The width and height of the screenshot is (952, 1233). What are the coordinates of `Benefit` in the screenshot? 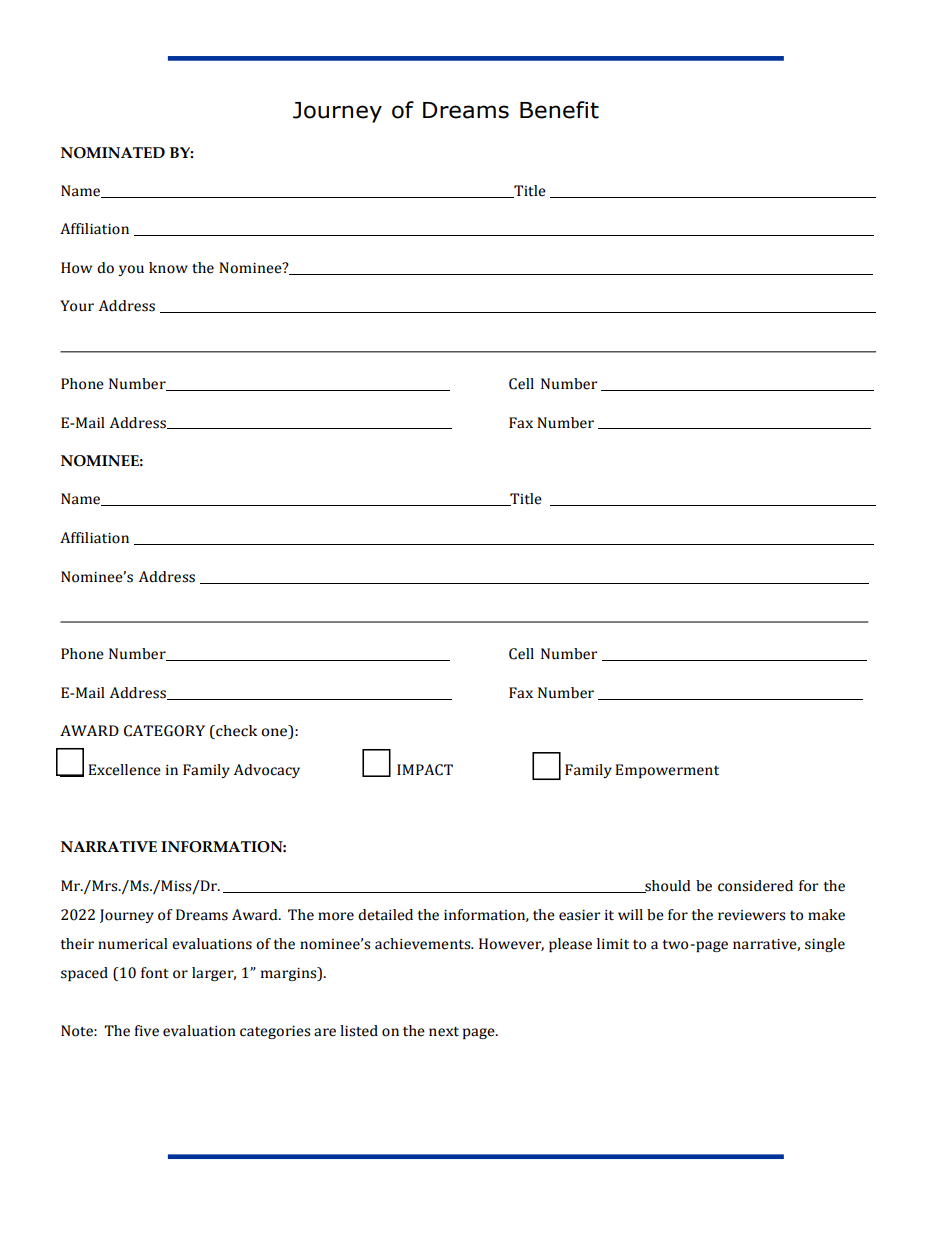 It's located at (559, 110).
